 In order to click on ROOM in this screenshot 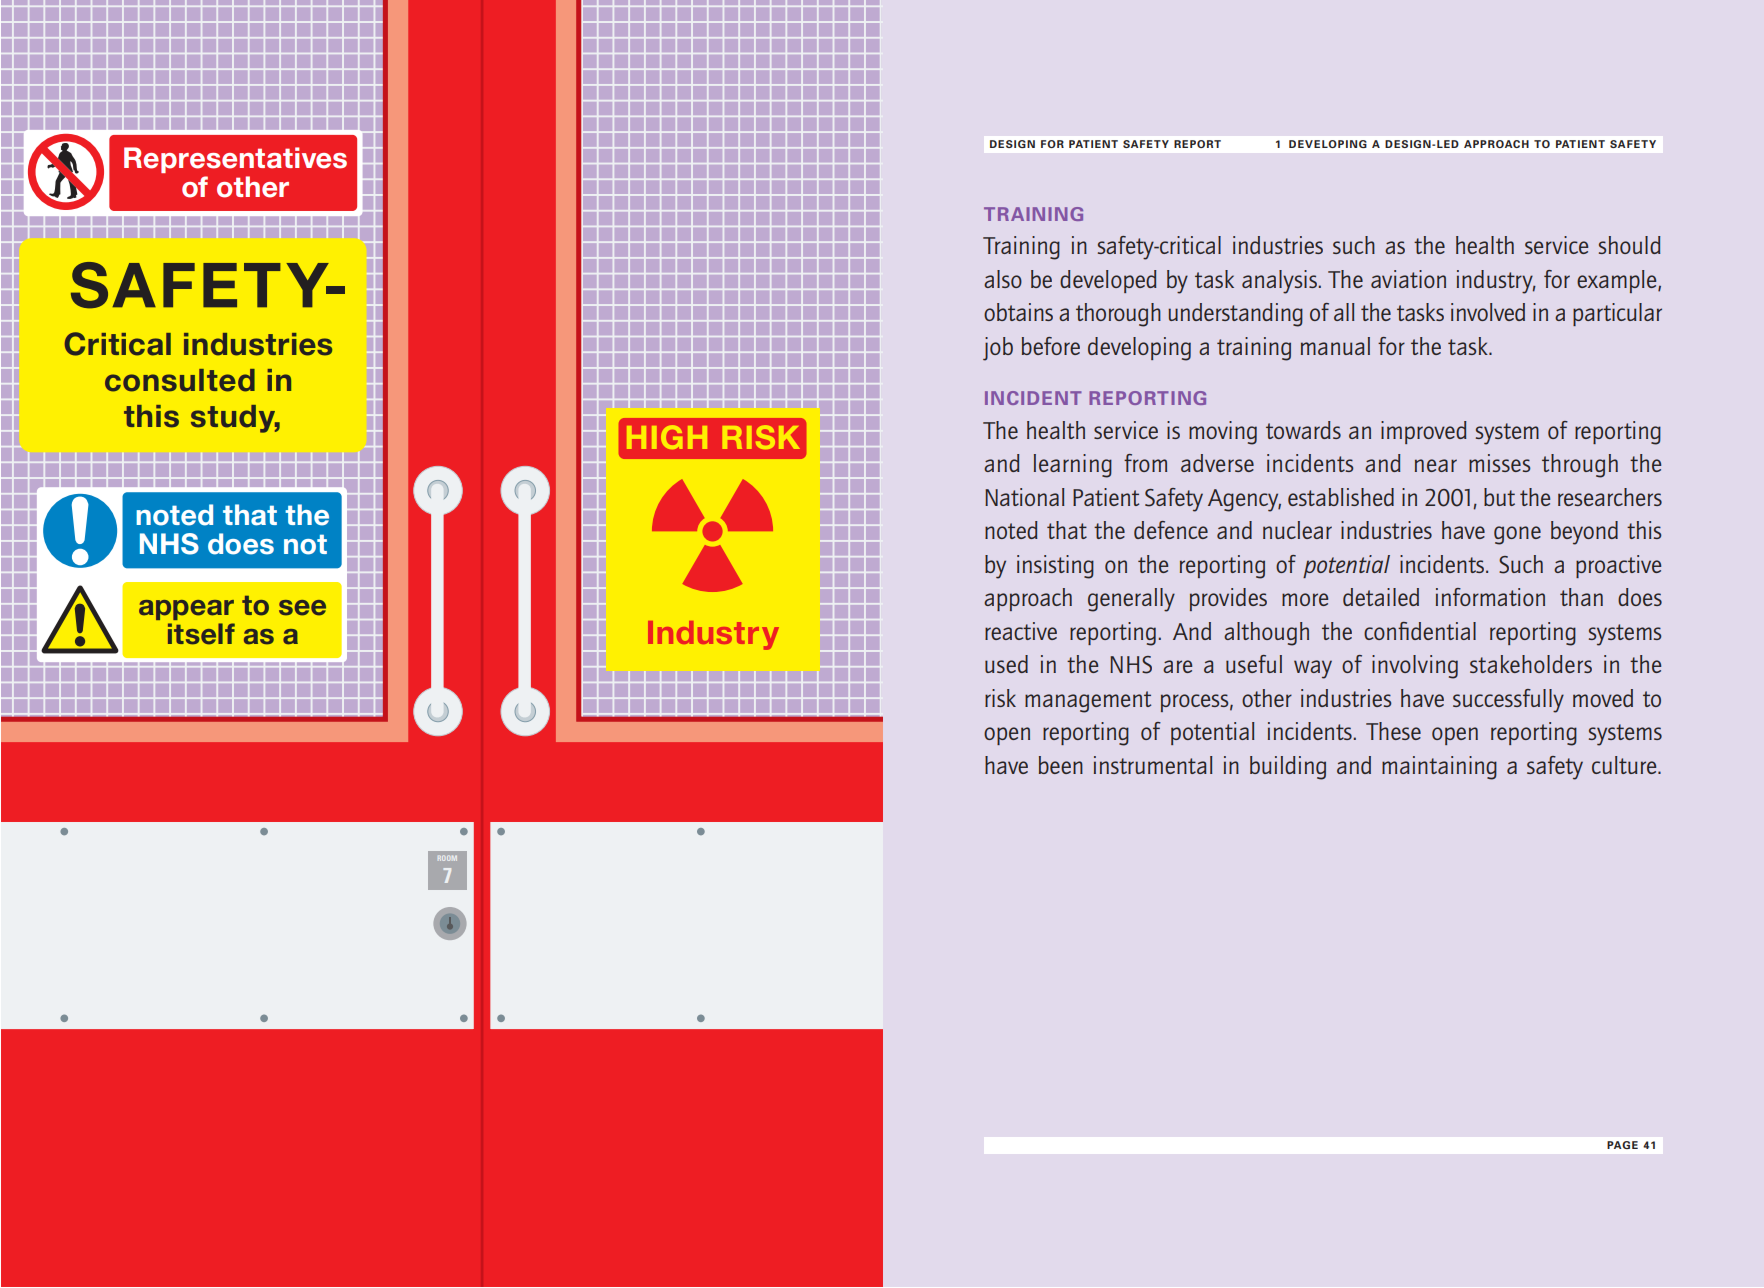, I will do `click(447, 858)`.
